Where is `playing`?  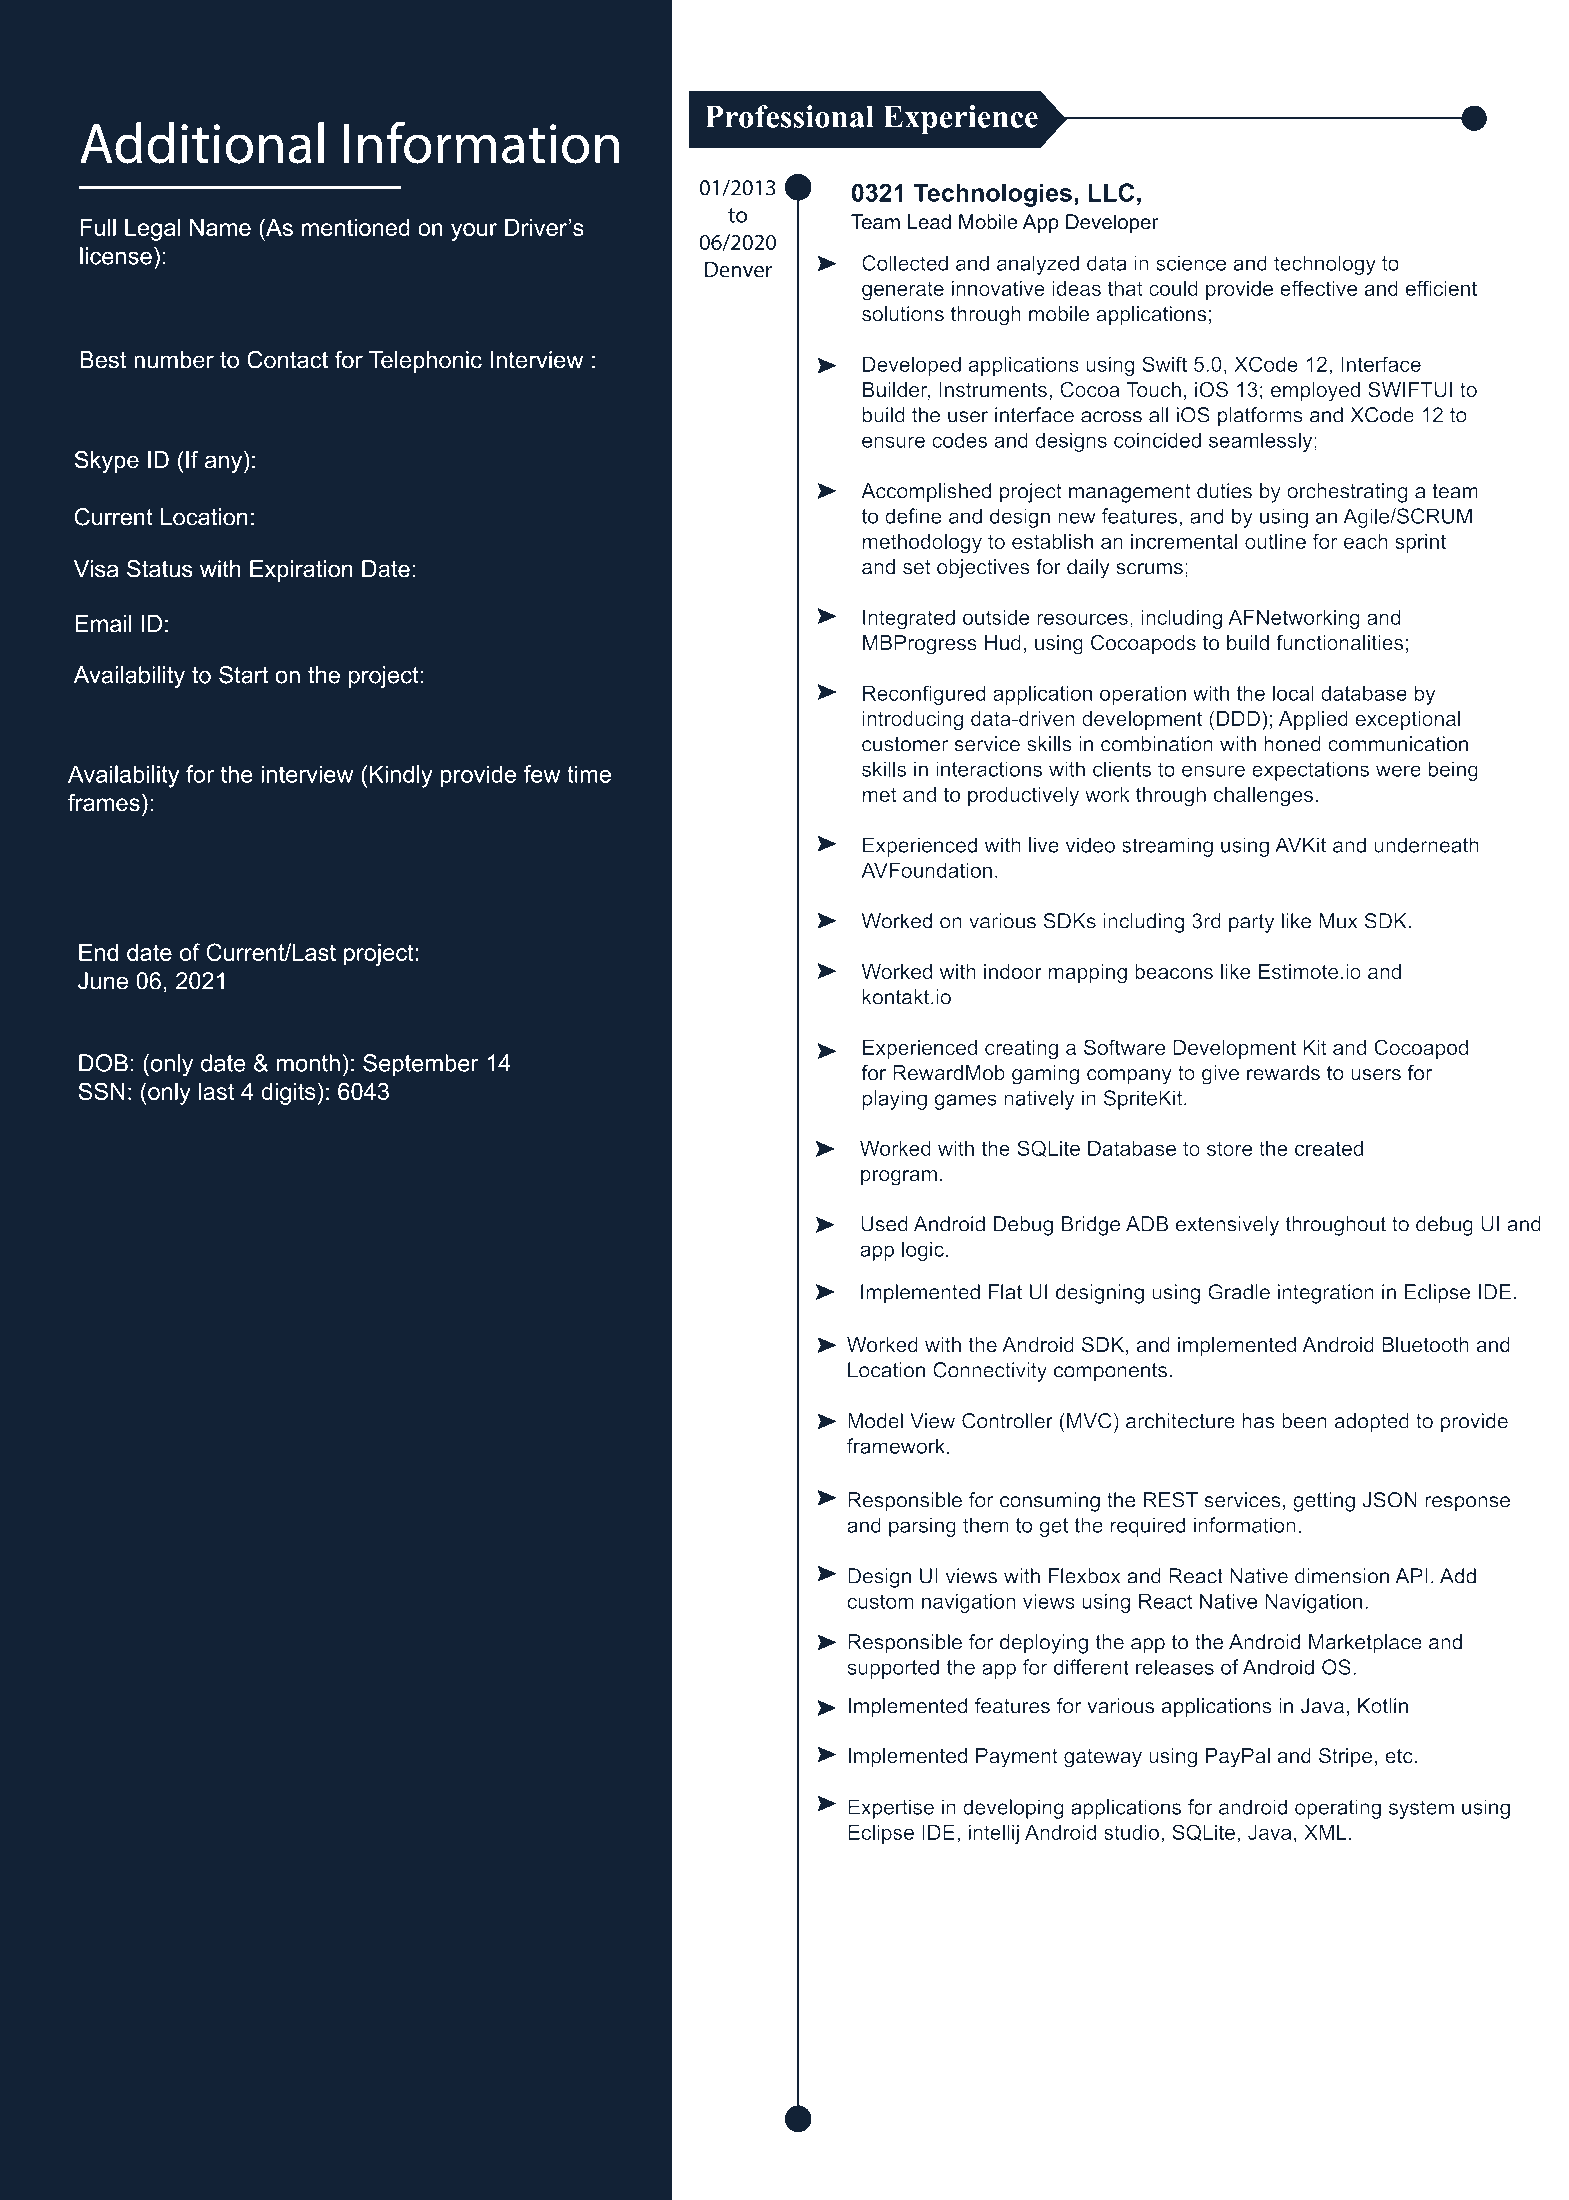
playing is located at coordinates (895, 1100).
